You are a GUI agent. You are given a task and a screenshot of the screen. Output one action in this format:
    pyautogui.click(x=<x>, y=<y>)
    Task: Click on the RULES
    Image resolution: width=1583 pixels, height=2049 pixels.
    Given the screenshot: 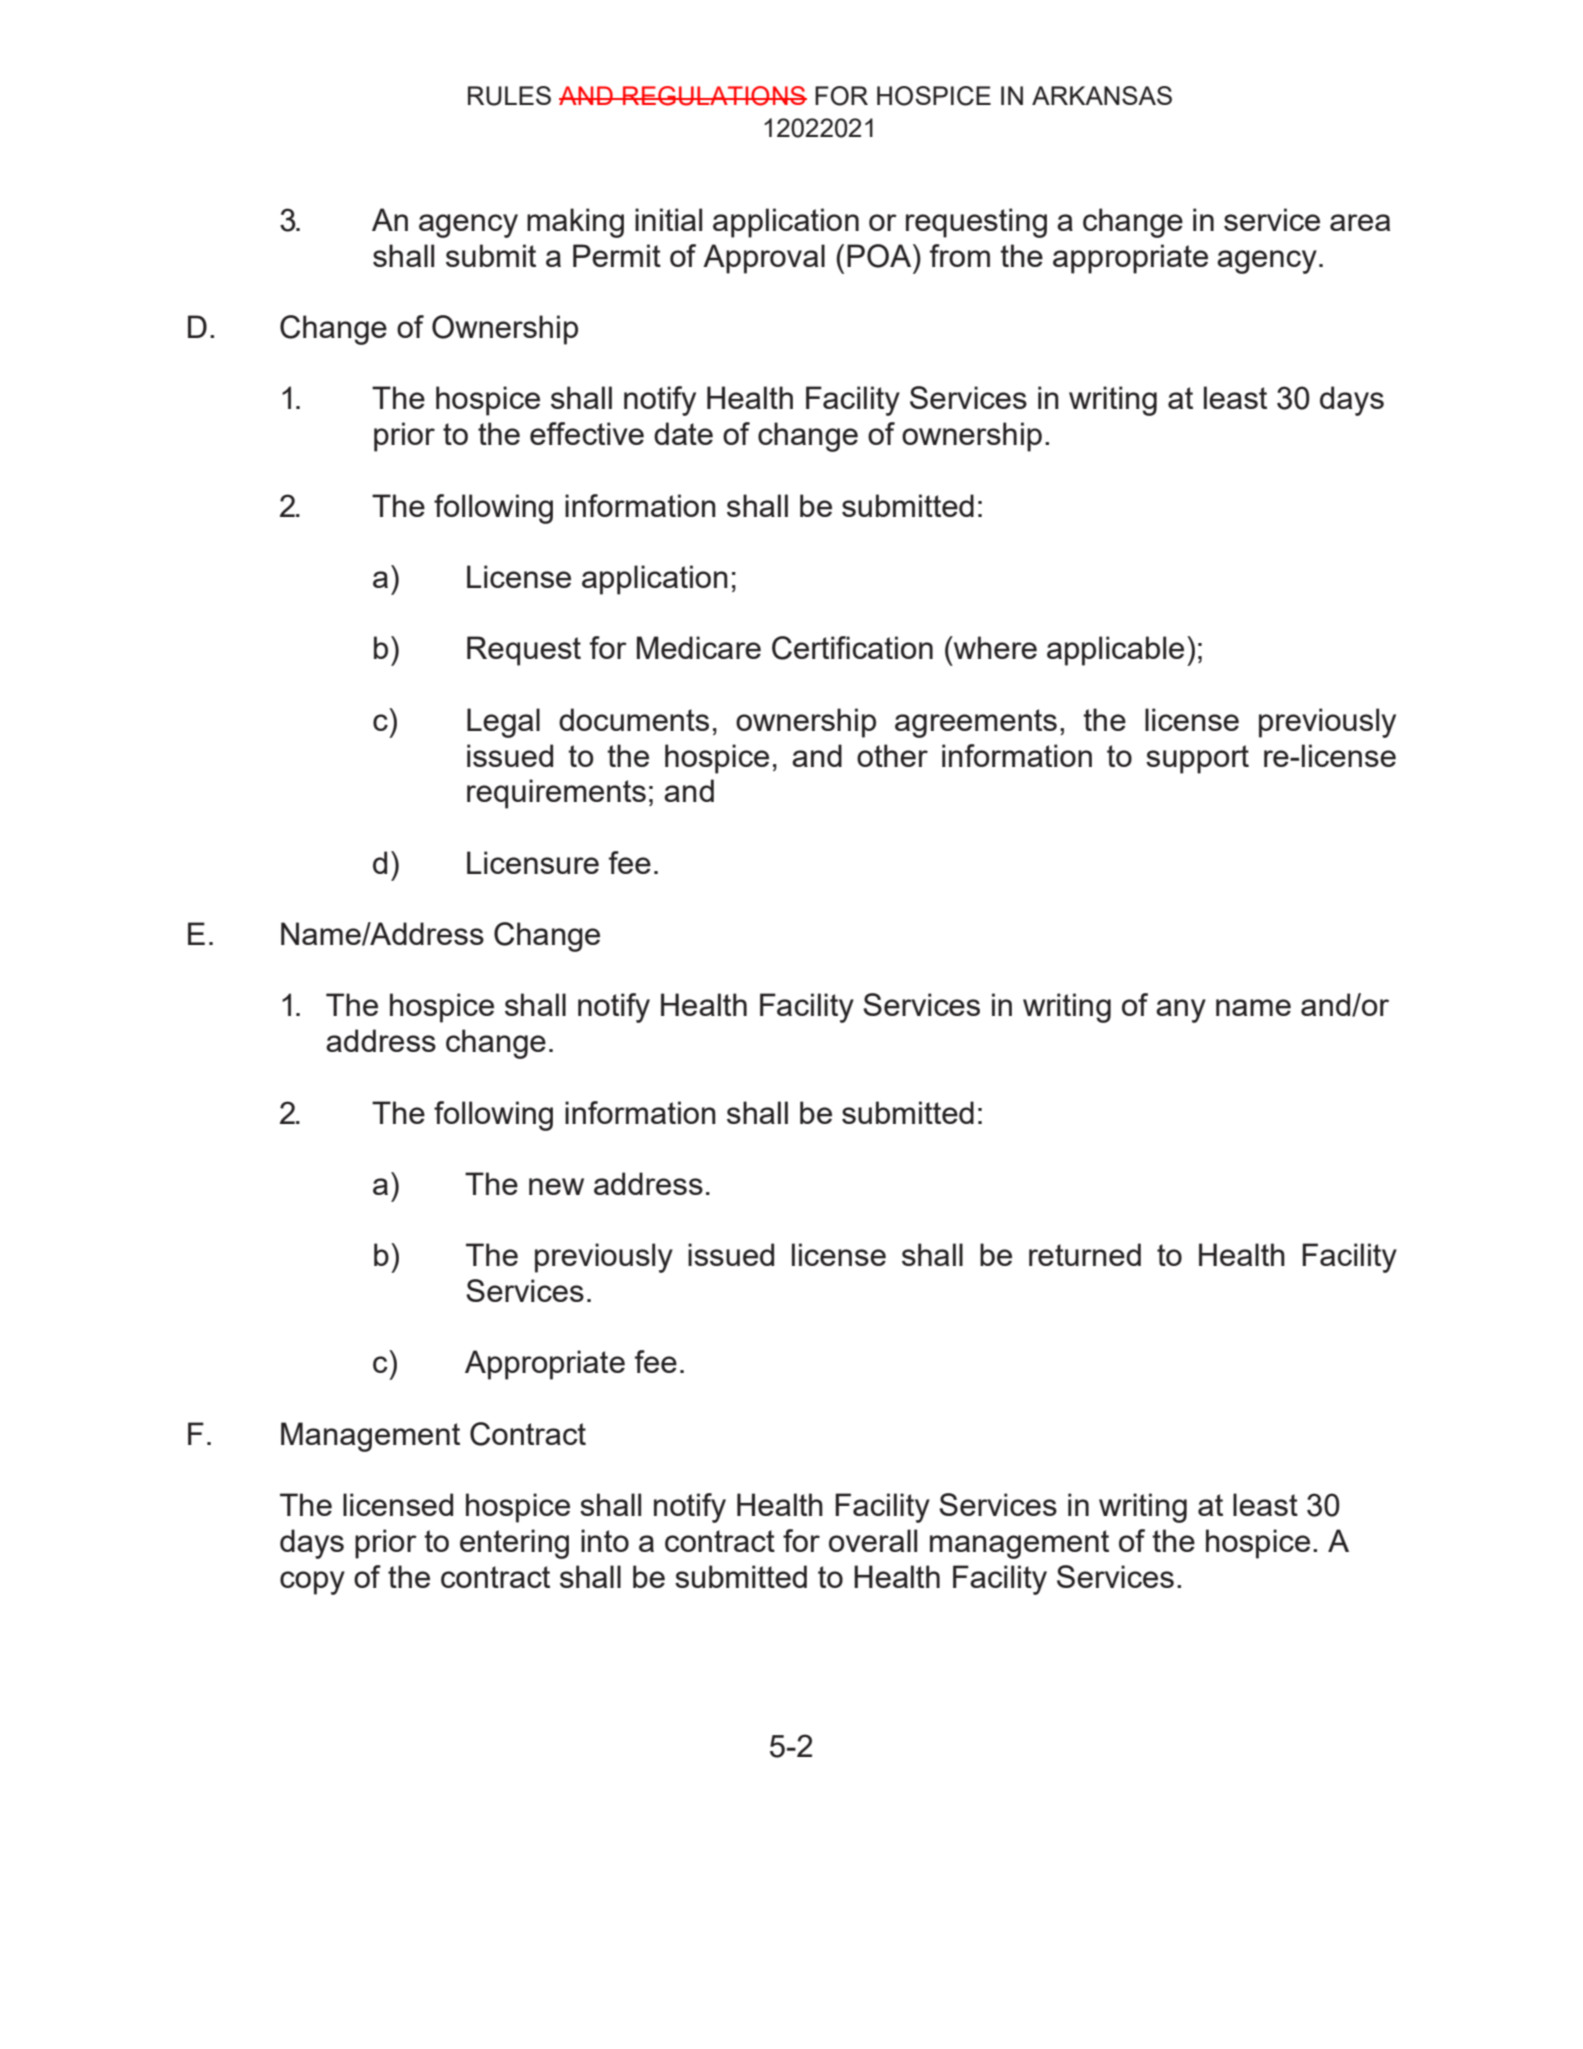 What is the action you would take?
    pyautogui.click(x=509, y=96)
